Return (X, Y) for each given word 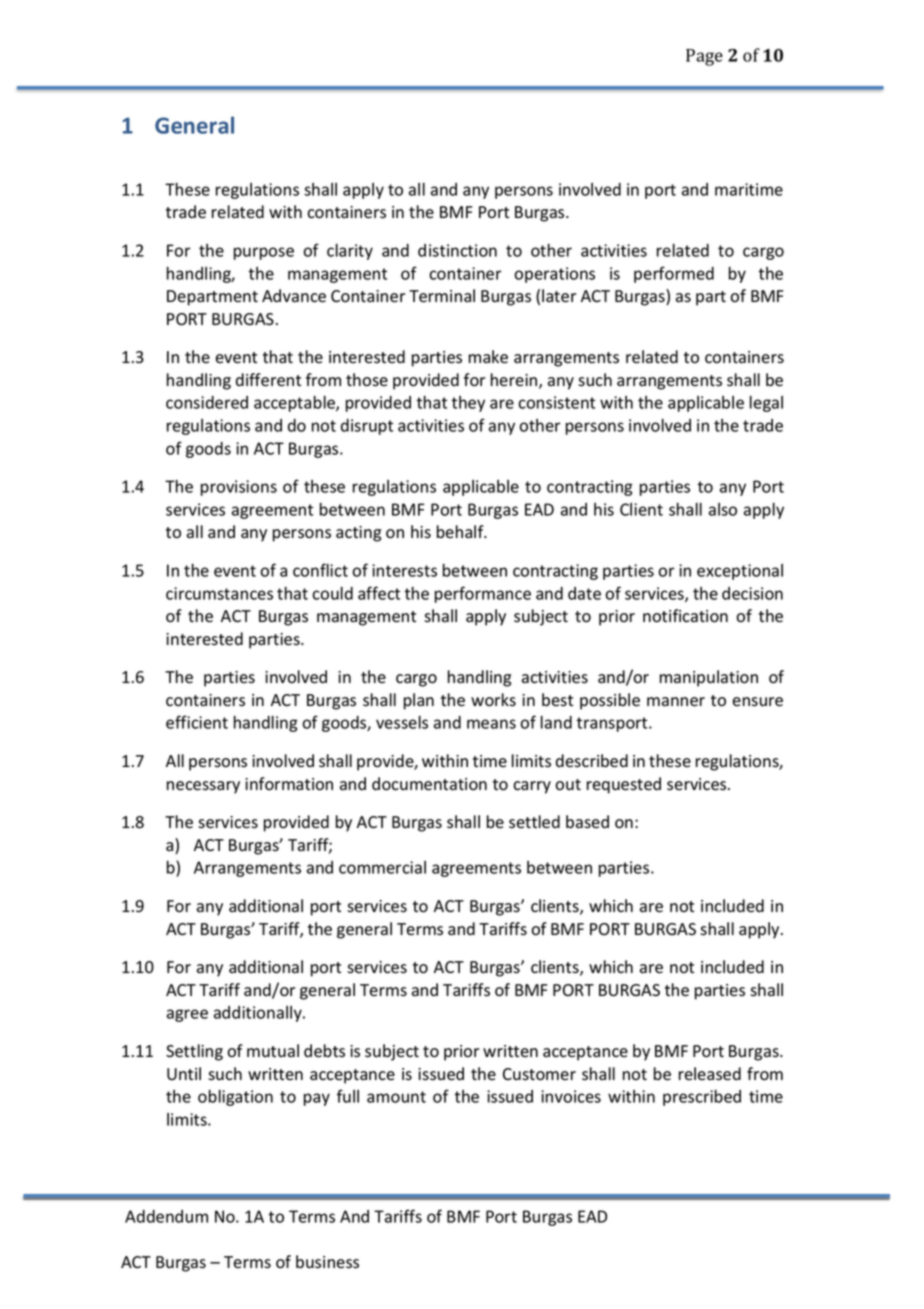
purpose (264, 253)
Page (704, 57)
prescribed (702, 1097)
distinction (457, 250)
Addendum (166, 1216)
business (327, 1262)
